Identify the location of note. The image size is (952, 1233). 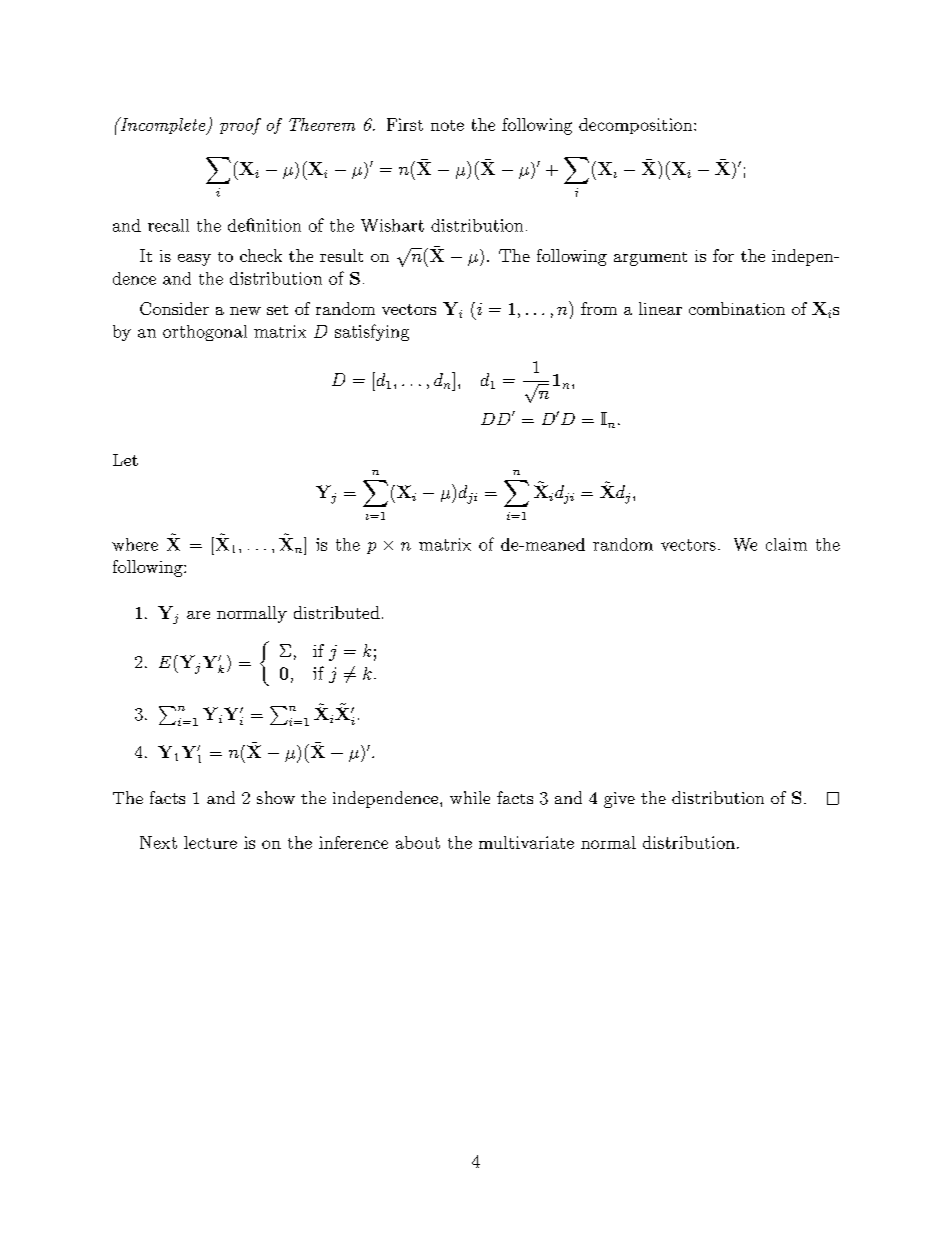
(447, 125).
